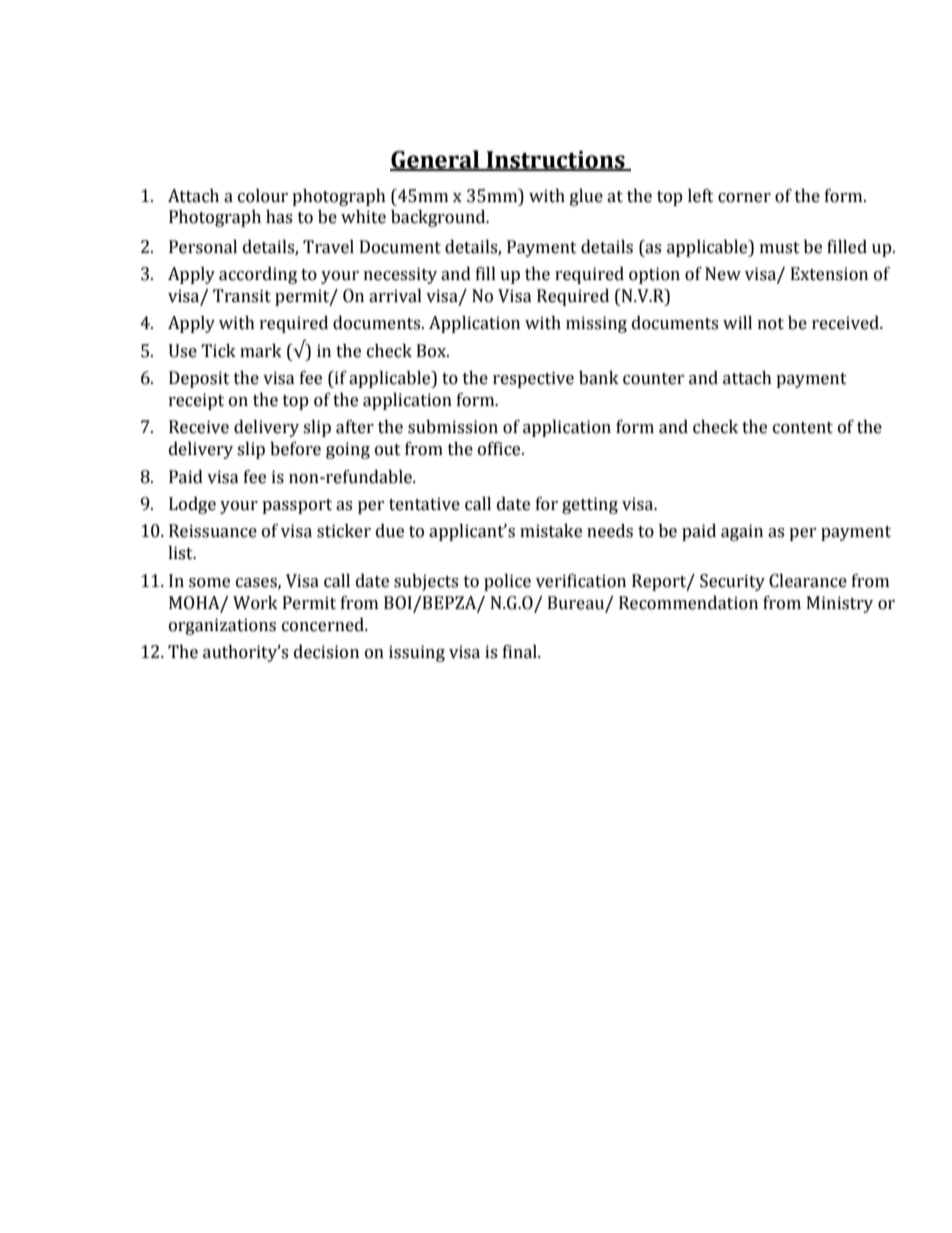 This document has height=1233, width=952. What do you see at coordinates (744, 198) in the document?
I see `corner` at bounding box center [744, 198].
